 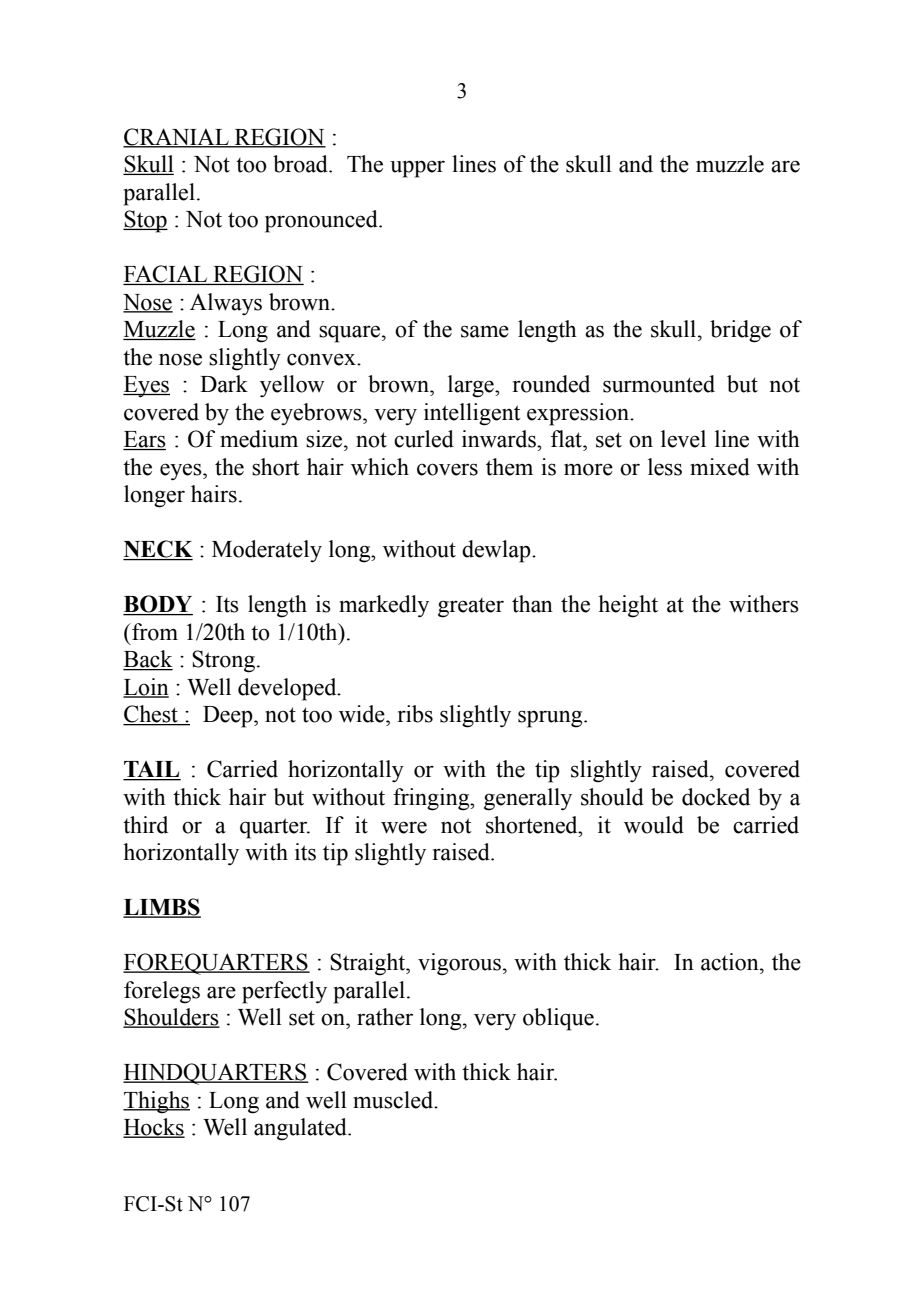 I want to click on medium, so click(x=259, y=439).
